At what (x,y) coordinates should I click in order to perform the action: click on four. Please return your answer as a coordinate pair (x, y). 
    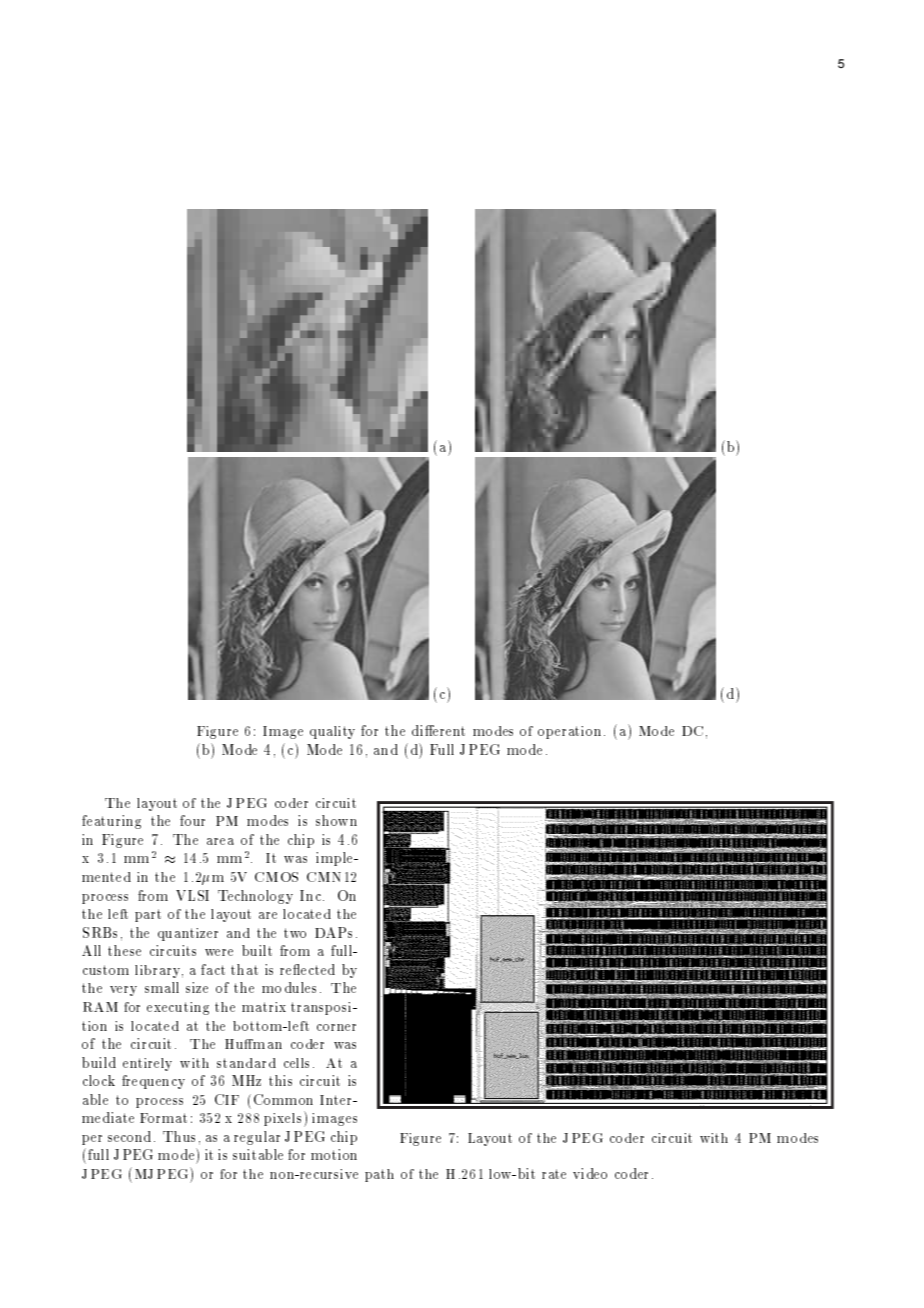
    Looking at the image, I should click on (192, 820).
